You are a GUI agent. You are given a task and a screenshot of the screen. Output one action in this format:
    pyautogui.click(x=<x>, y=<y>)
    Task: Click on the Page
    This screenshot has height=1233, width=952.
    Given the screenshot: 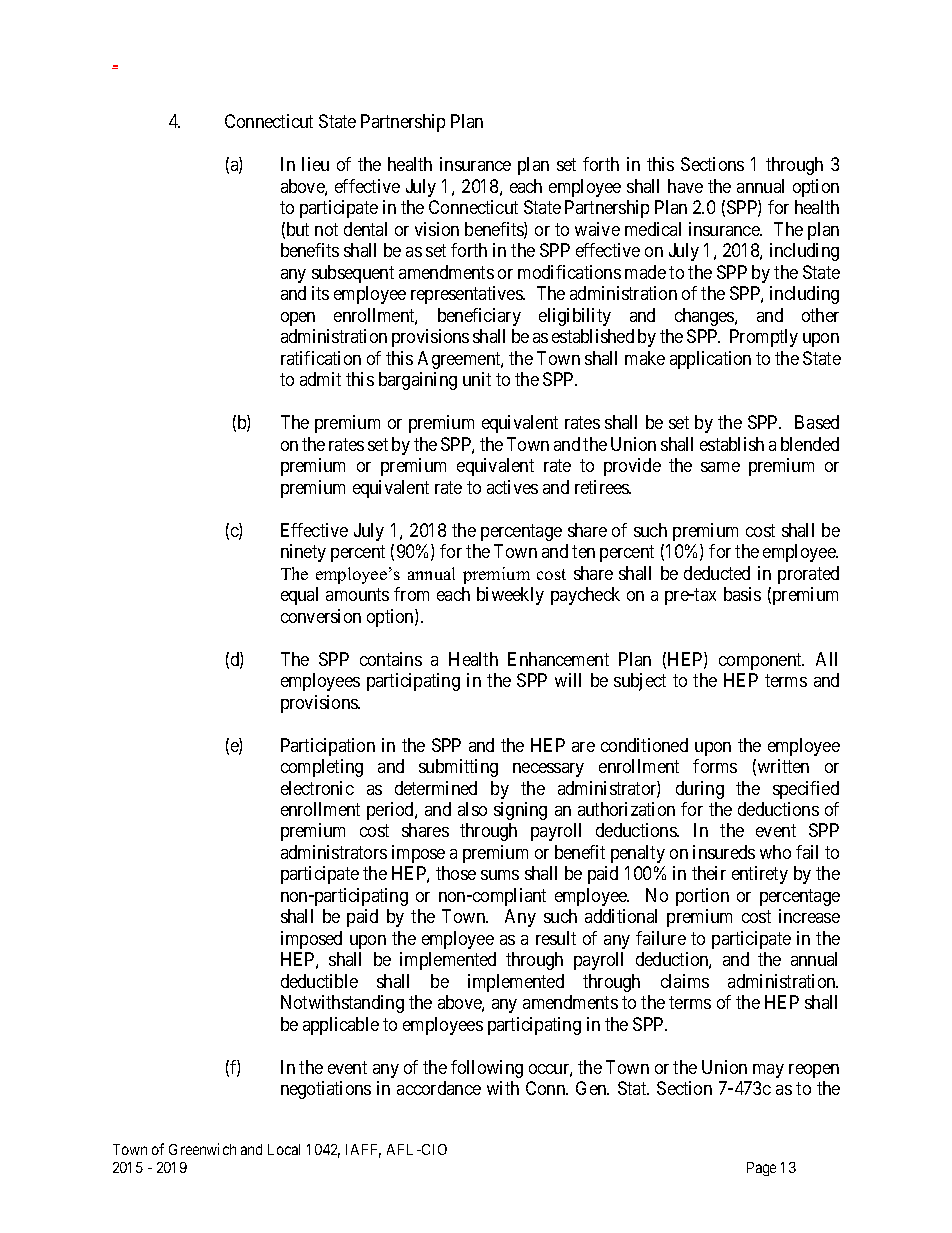 What is the action you would take?
    pyautogui.click(x=761, y=1169)
